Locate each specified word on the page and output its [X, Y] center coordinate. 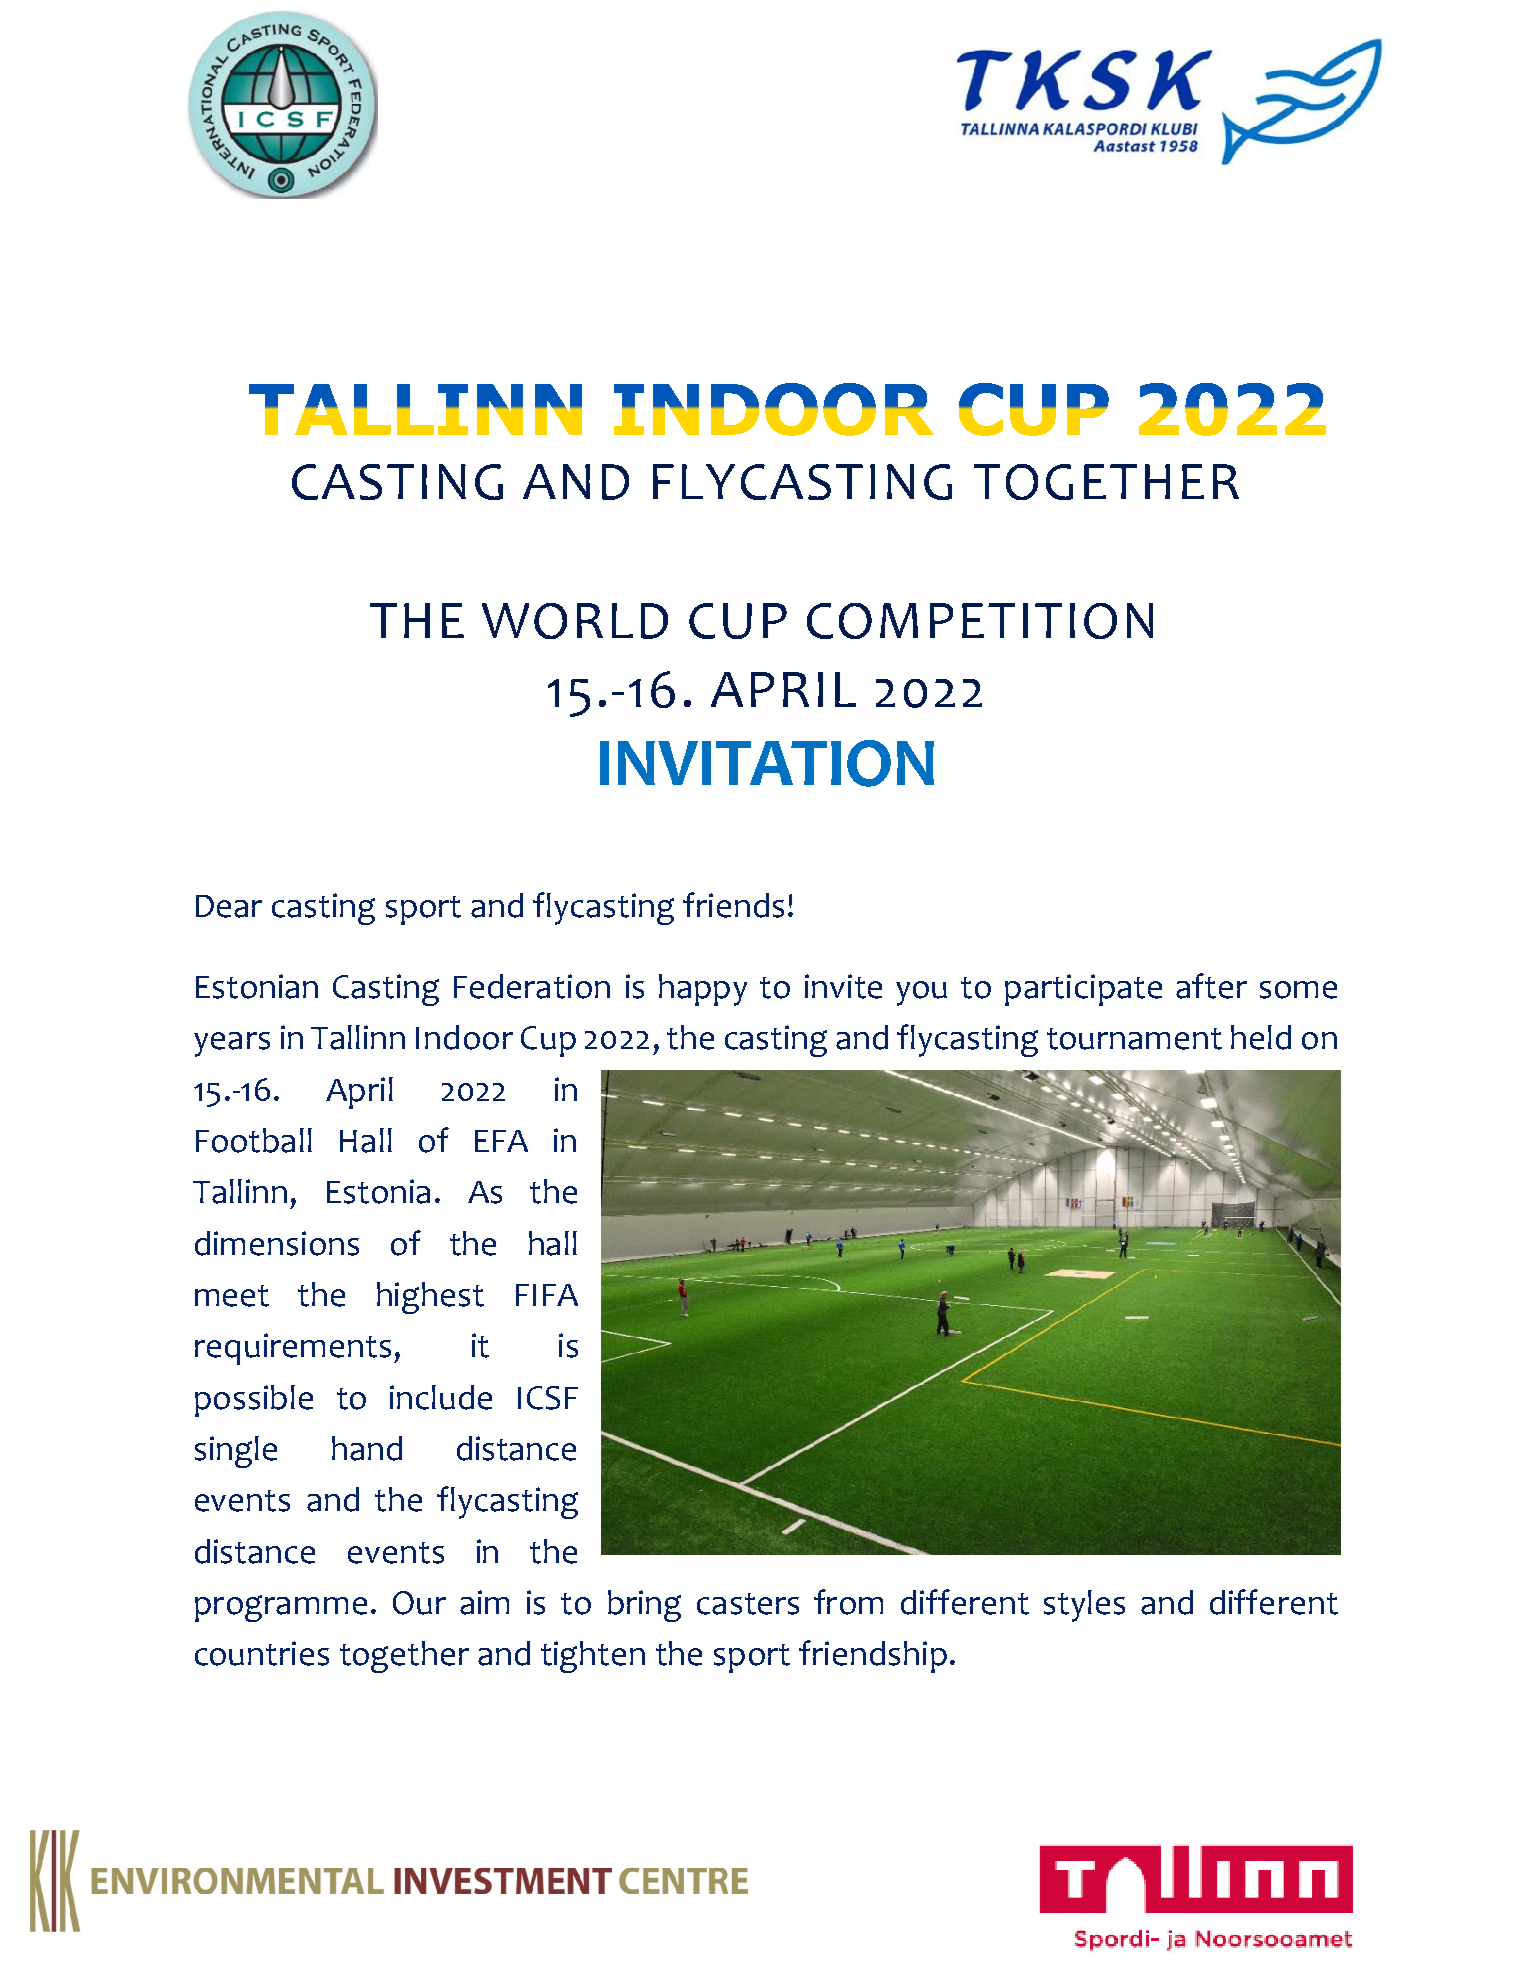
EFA [501, 1141]
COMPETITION [980, 621]
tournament [1134, 1039]
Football [254, 1140]
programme [281, 1608]
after [1211, 986]
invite [843, 986]
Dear [229, 906]
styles [1084, 1606]
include [441, 1397]
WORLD [575, 621]
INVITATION [767, 763]
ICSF [548, 1398]
